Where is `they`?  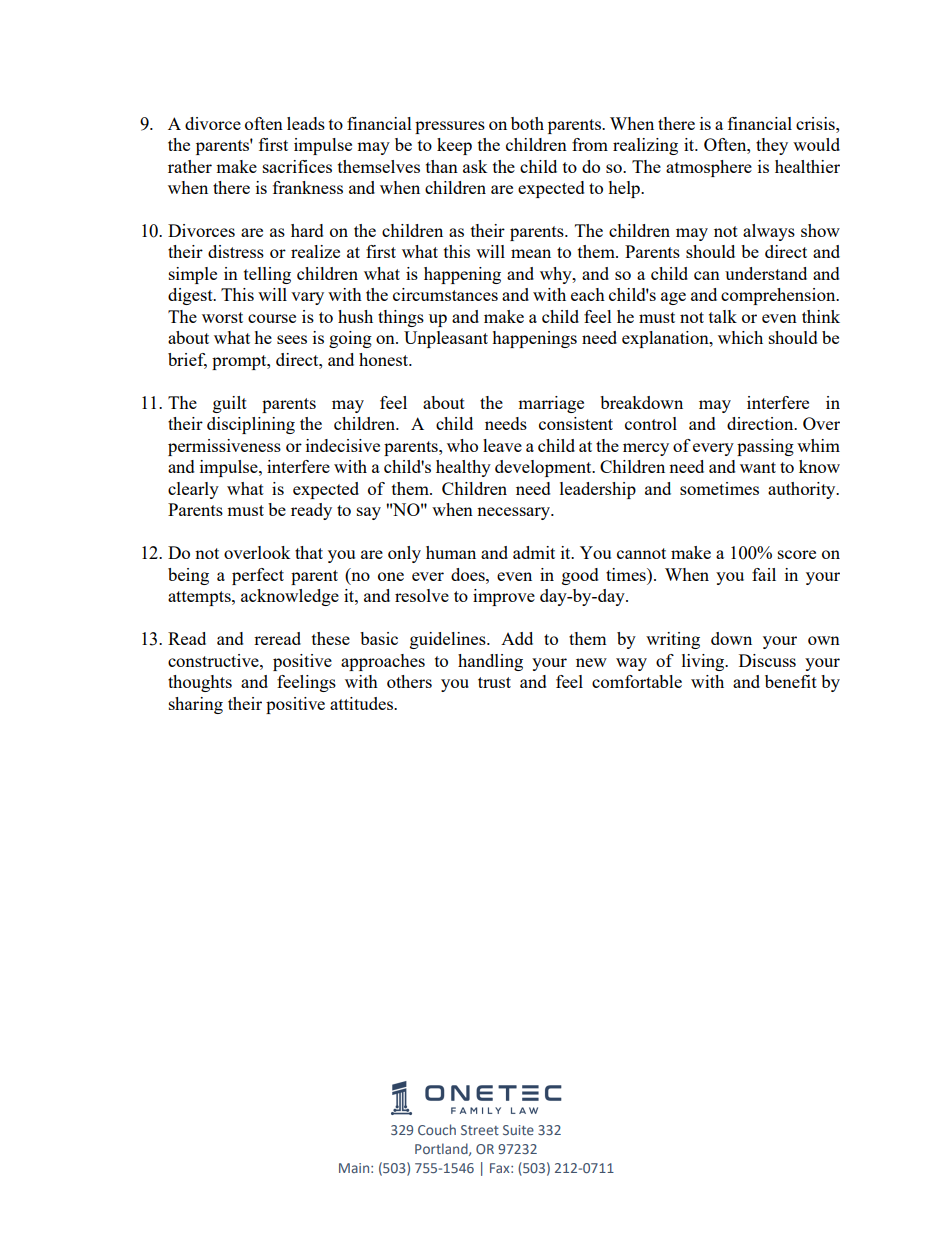
they is located at coordinates (772, 146).
